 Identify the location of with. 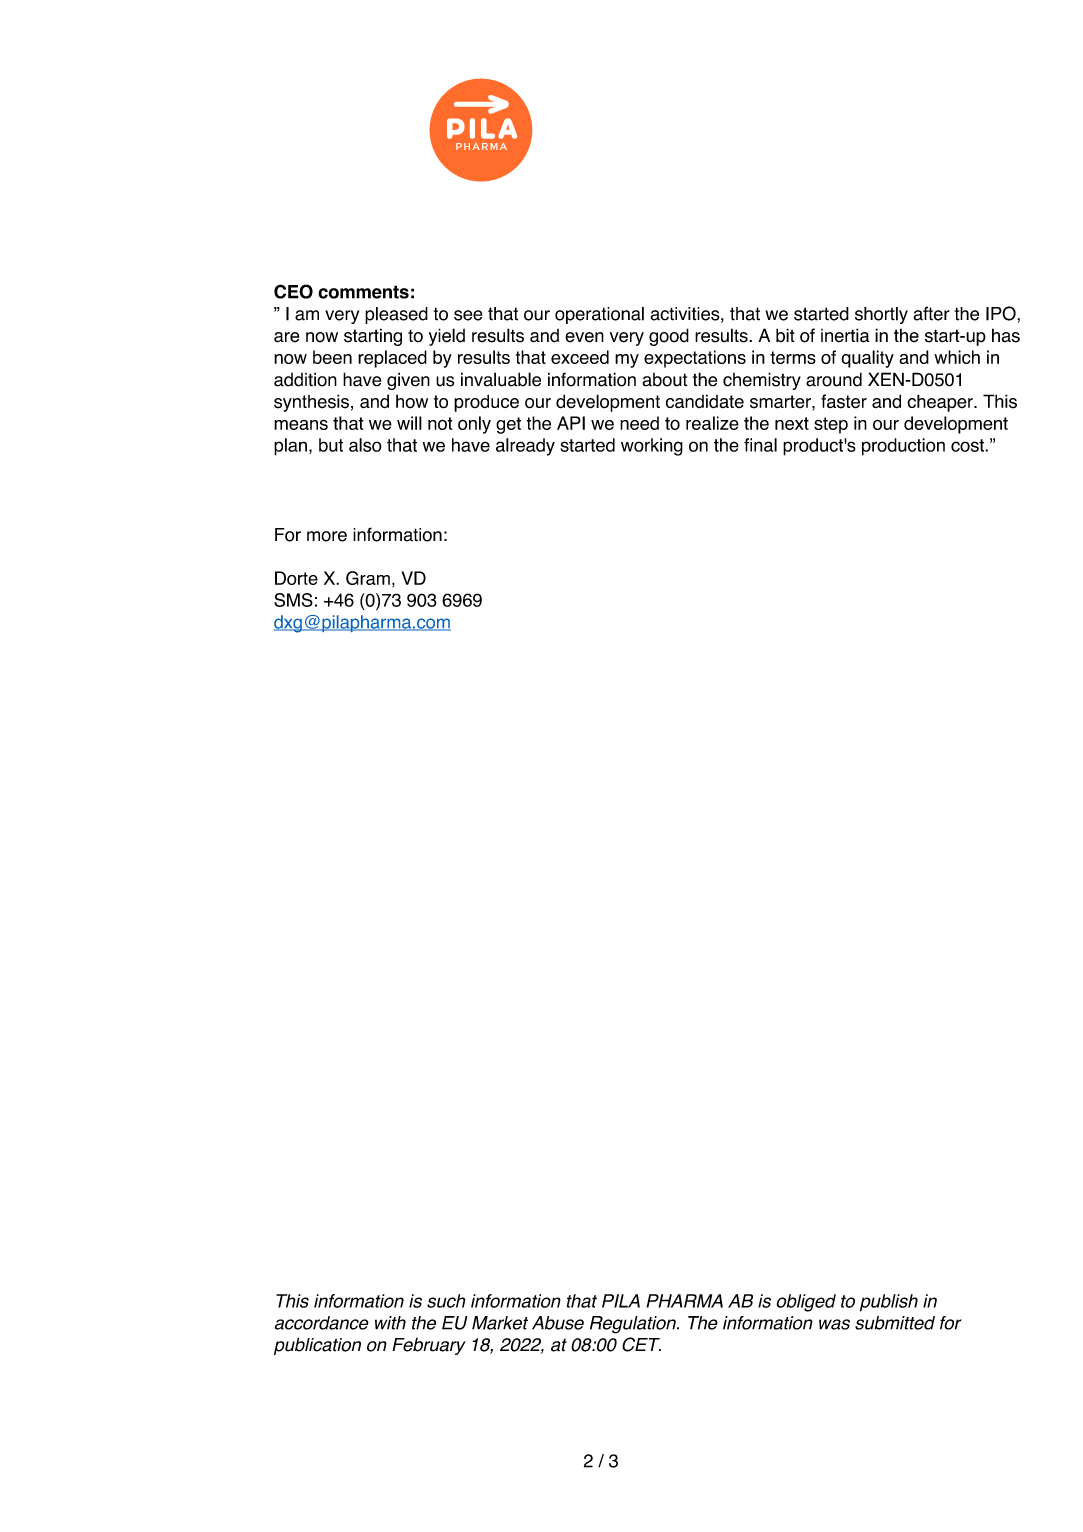
(390, 1323).
